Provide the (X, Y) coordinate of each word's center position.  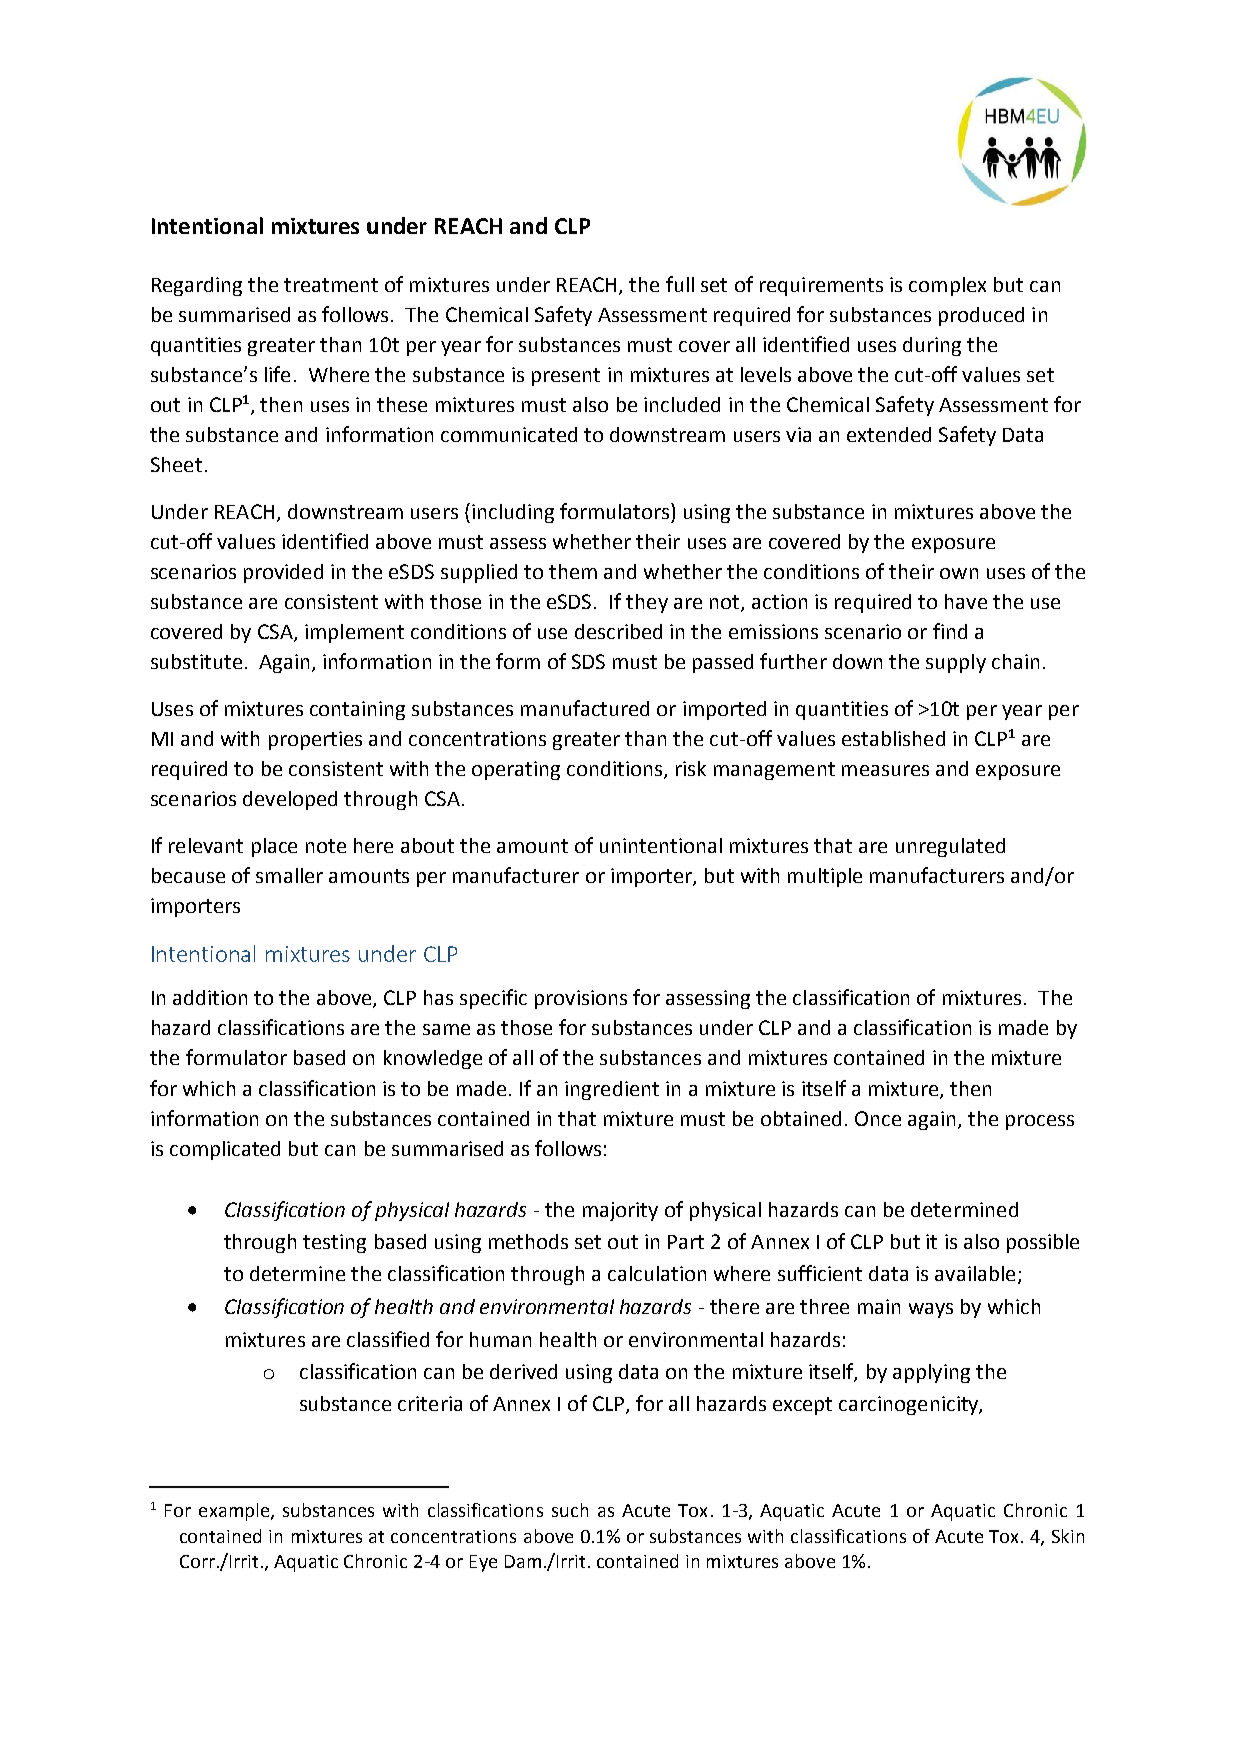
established (893, 738)
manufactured (585, 708)
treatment (331, 285)
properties (315, 740)
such (570, 1510)
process (1040, 1122)
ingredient (612, 1090)
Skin (1068, 1536)
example (235, 1512)
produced (981, 316)
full (680, 284)
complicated (225, 1150)
